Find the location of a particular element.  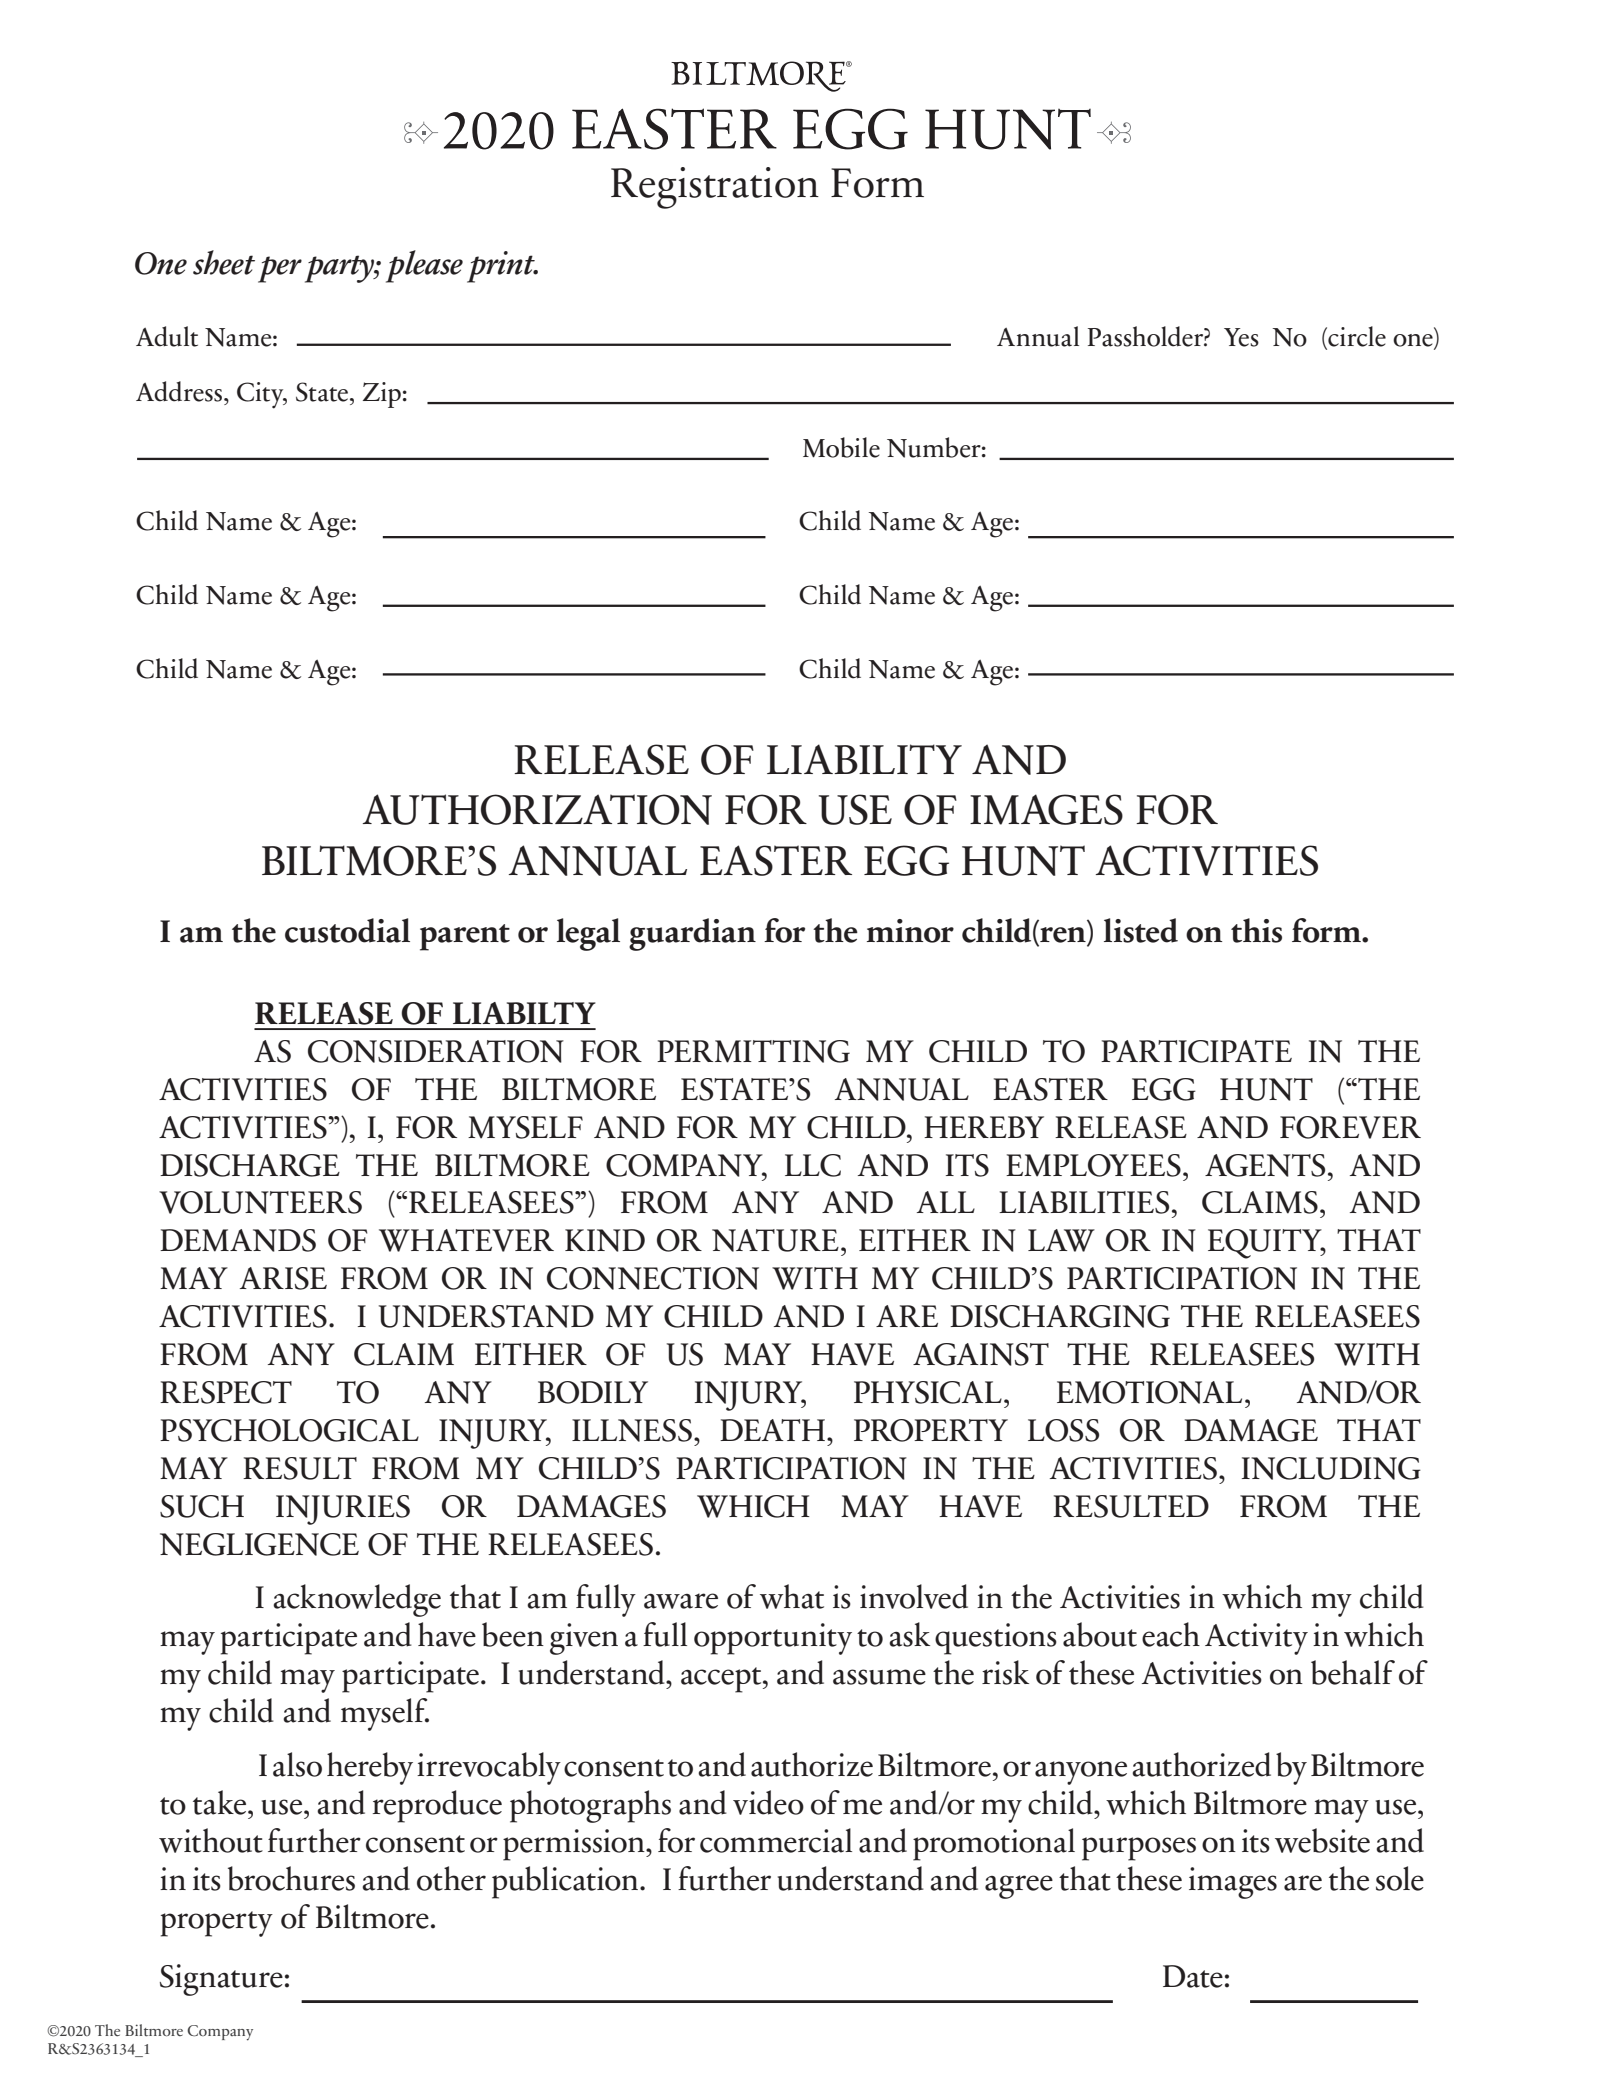

AGENTS is located at coordinates (1265, 1165).
